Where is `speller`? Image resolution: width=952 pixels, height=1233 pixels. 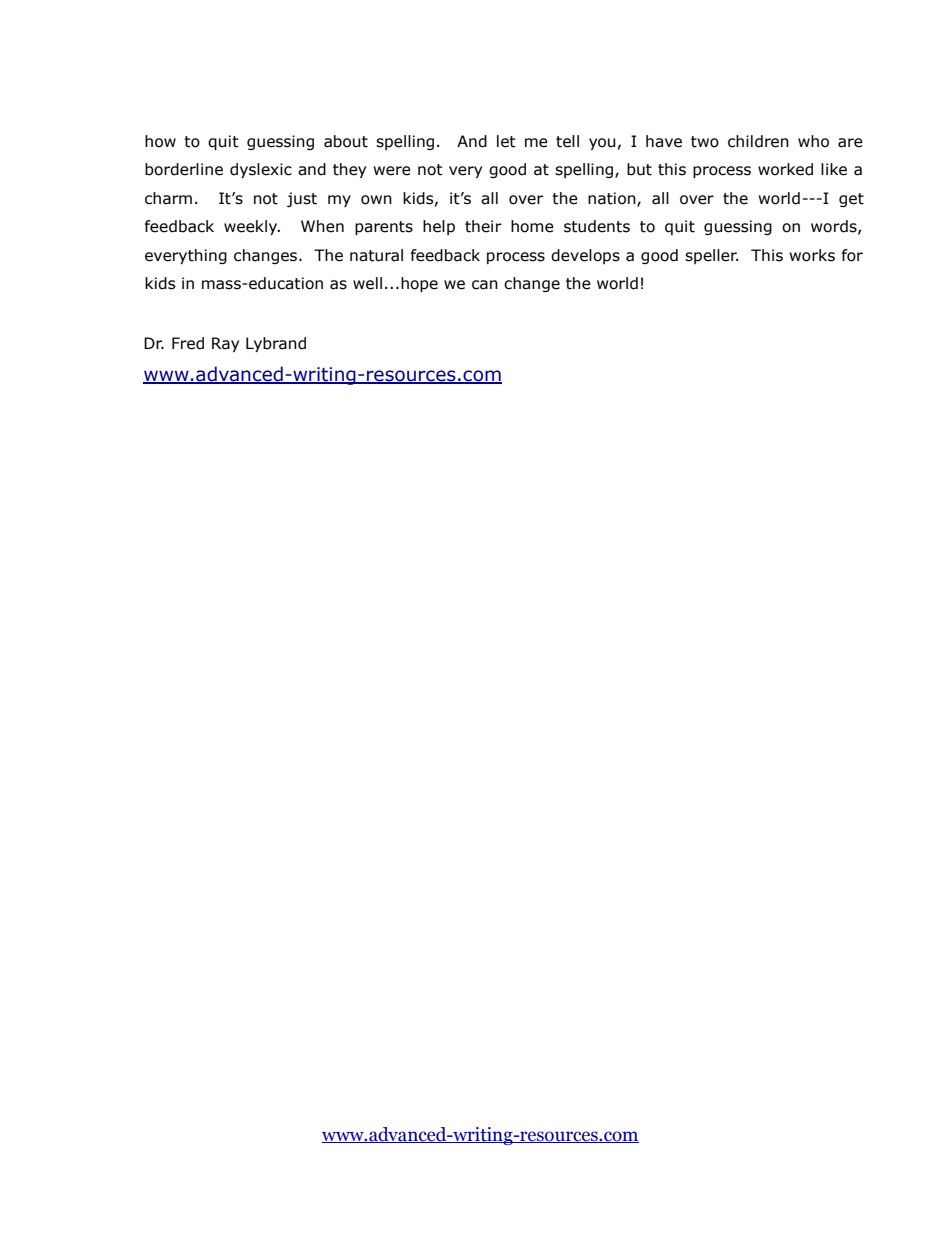
speller is located at coordinates (711, 256).
